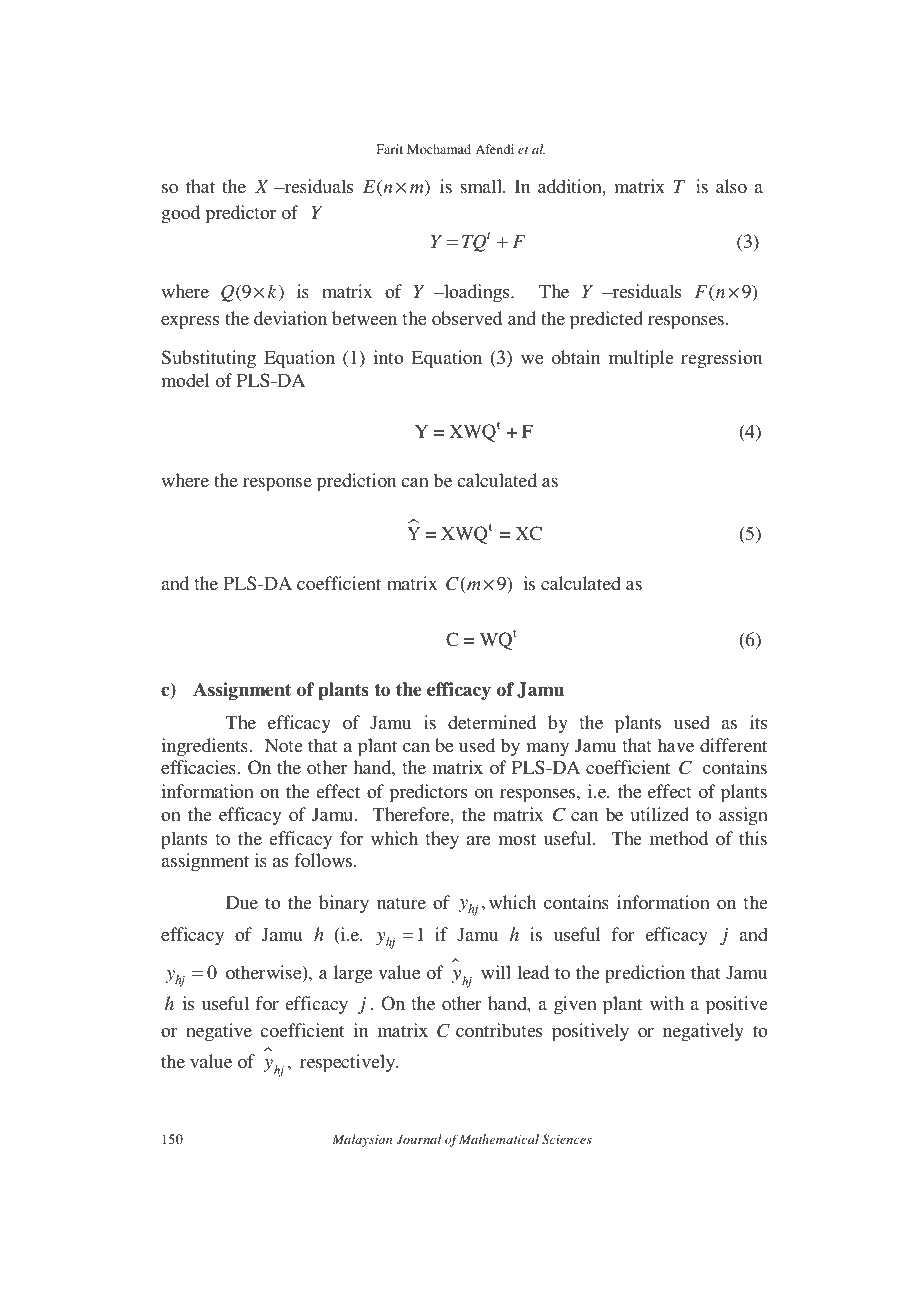  What do you see at coordinates (348, 1063) in the screenshot?
I see `respectively` at bounding box center [348, 1063].
